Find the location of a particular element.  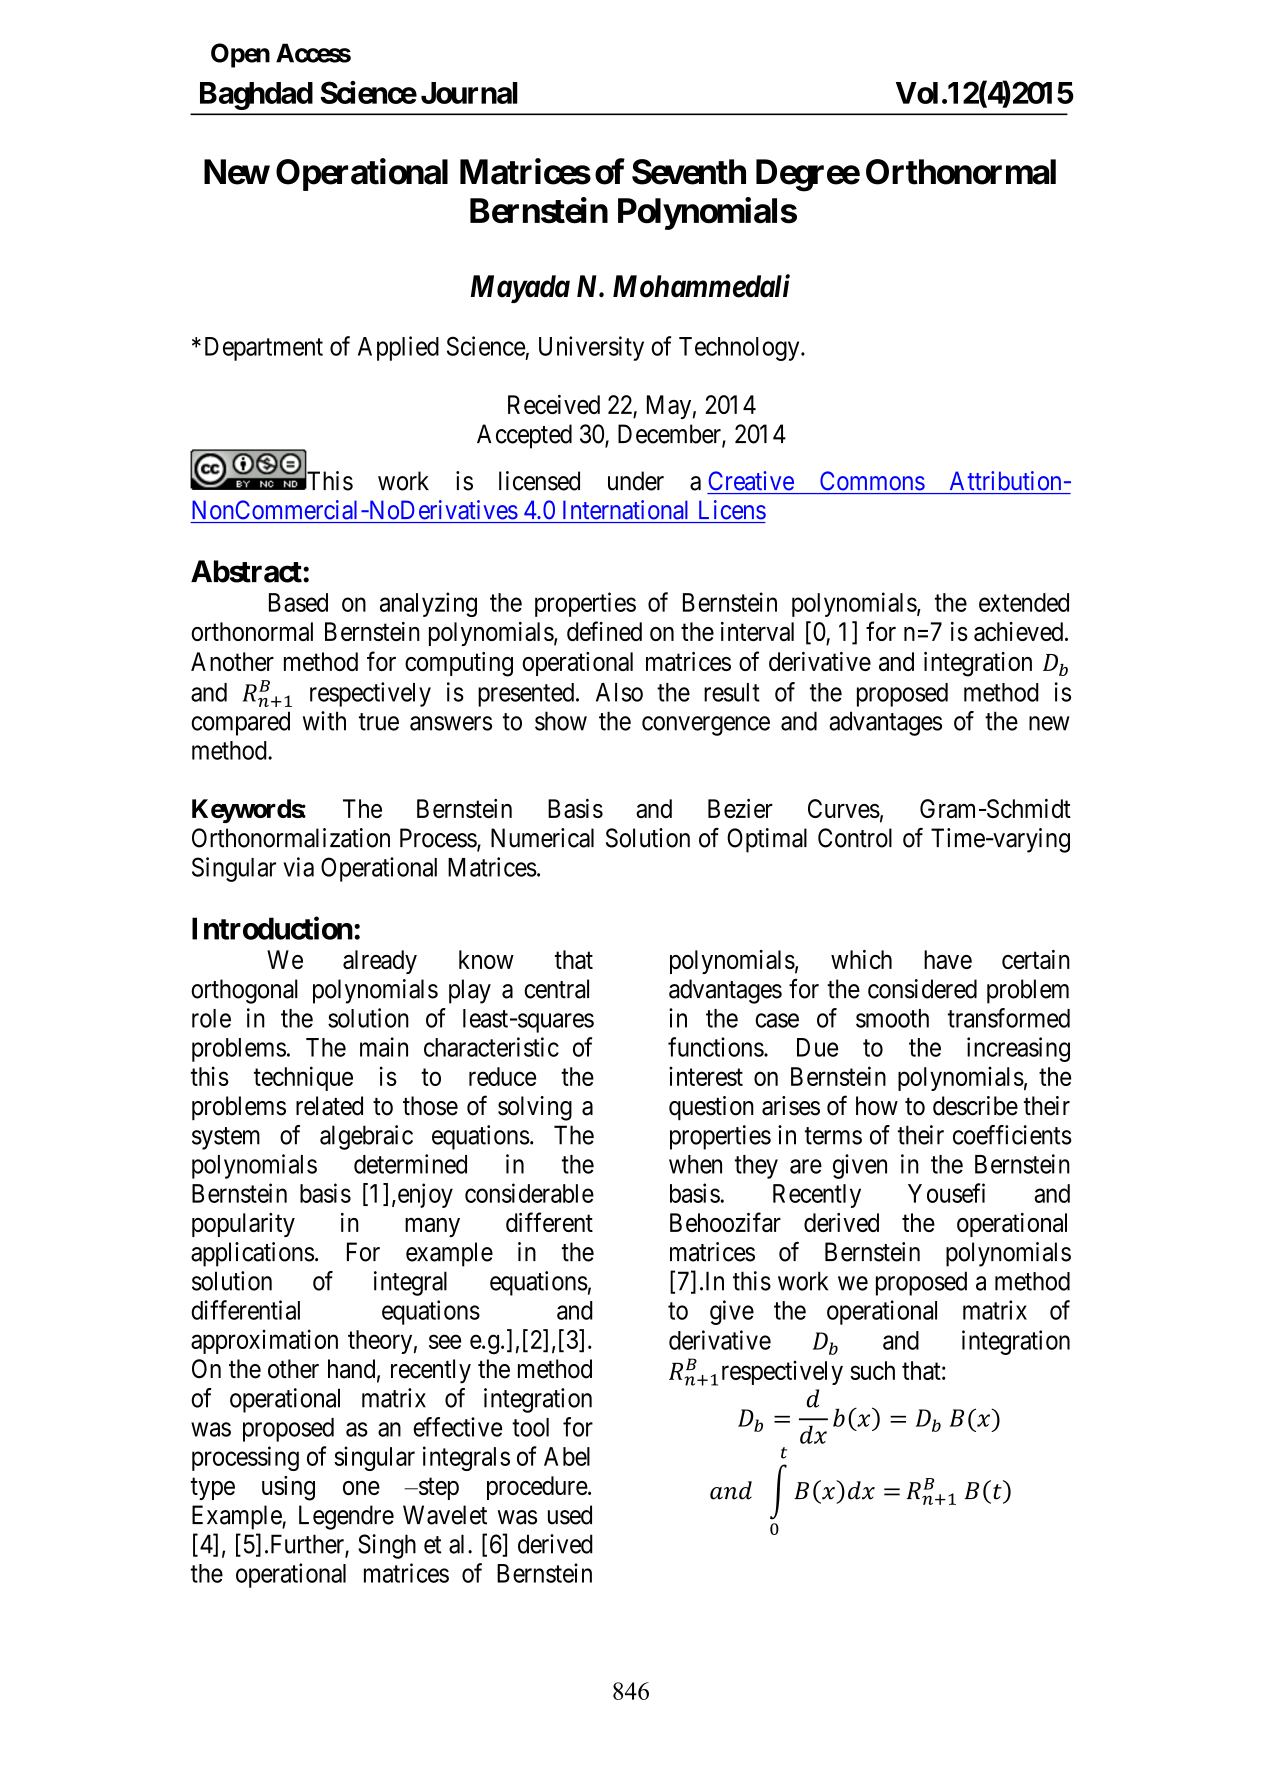

Commons is located at coordinates (872, 481).
